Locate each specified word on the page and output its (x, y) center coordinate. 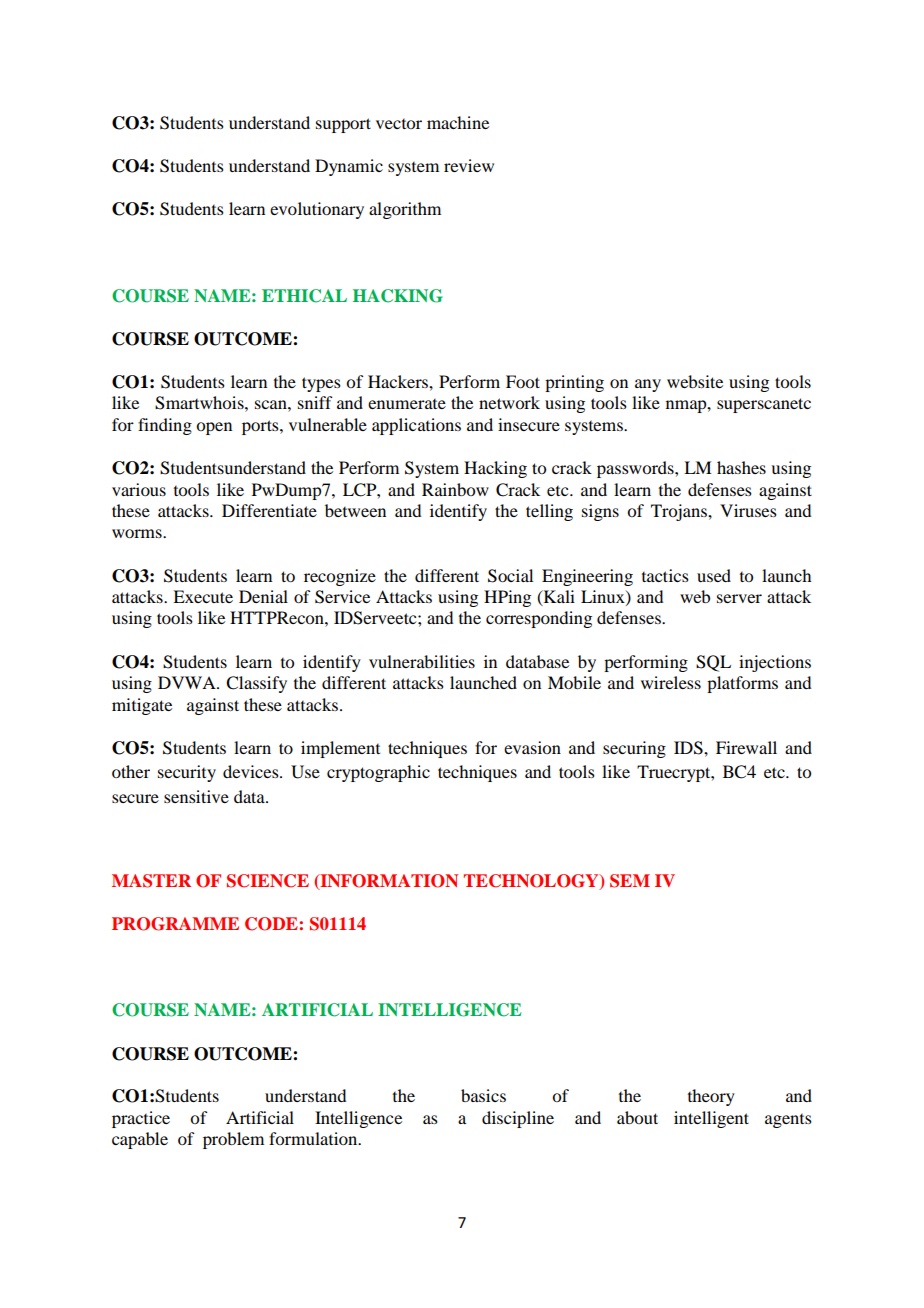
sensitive (196, 796)
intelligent (711, 1119)
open (214, 428)
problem (233, 1140)
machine (458, 122)
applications (416, 426)
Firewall (746, 747)
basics (483, 1095)
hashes (741, 467)
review (469, 165)
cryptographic (378, 773)
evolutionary (317, 210)
